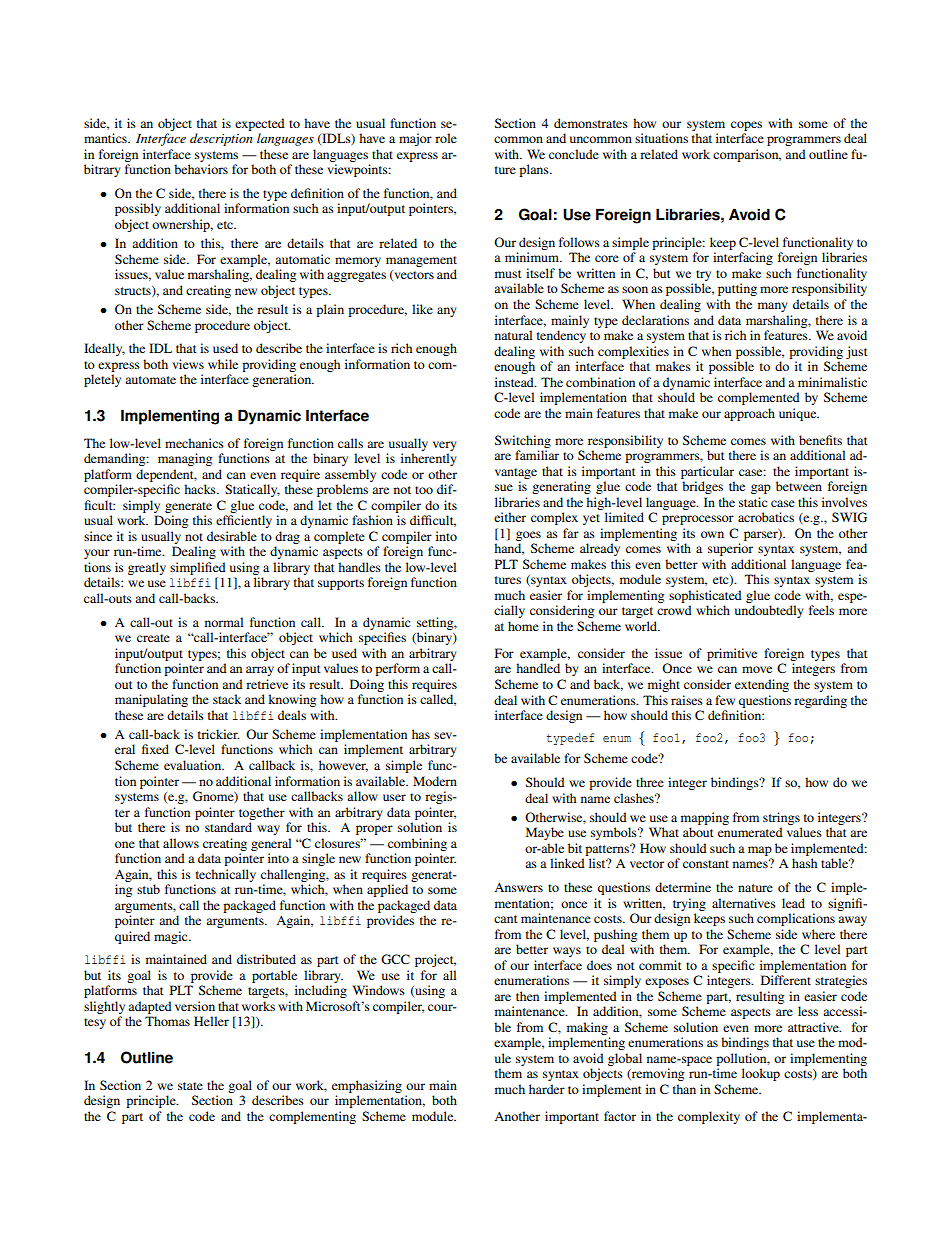 The image size is (952, 1233). I want to click on role, so click(446, 138).
